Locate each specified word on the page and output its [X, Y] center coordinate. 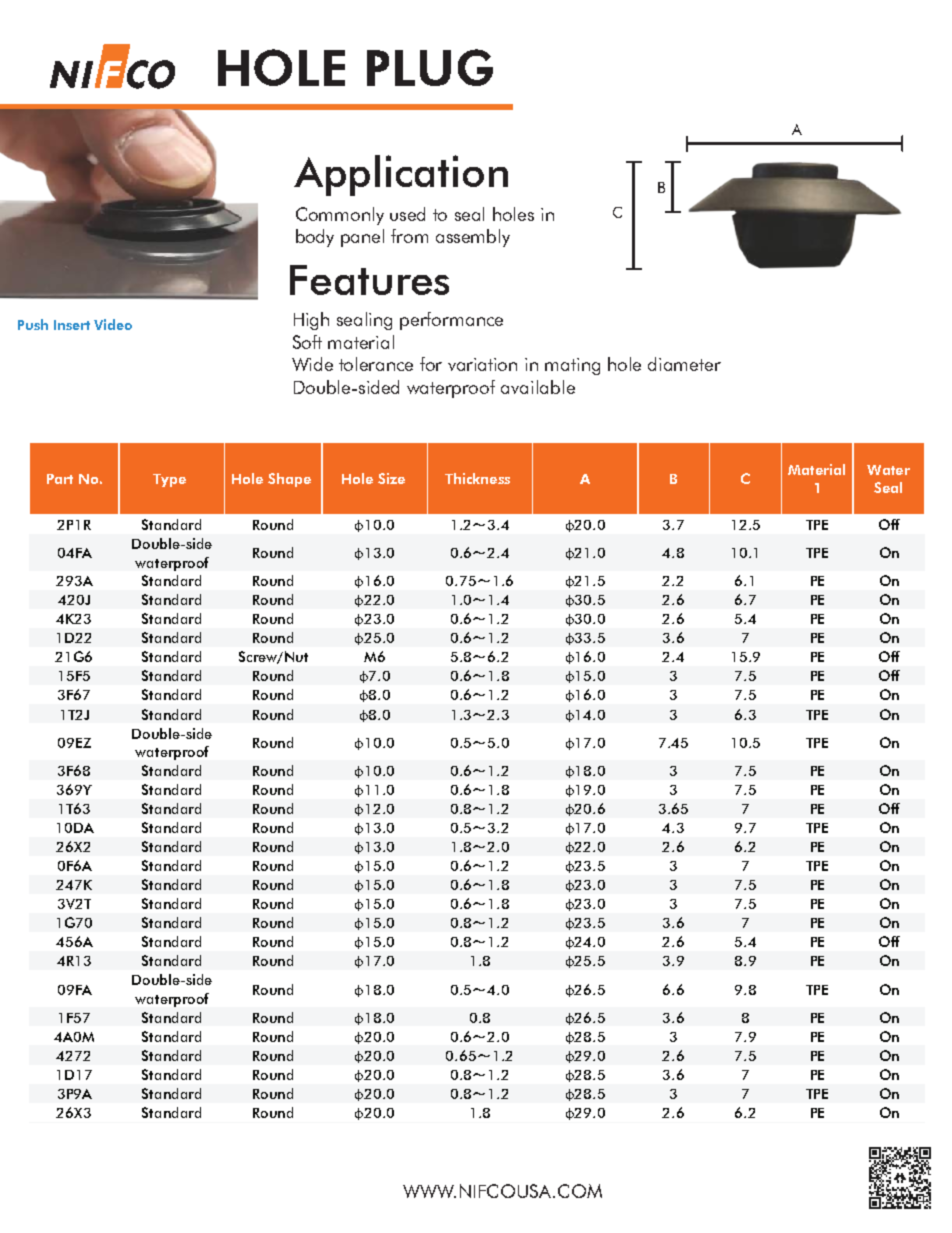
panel [362, 238]
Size [391, 478]
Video [113, 324]
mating [572, 366]
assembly [473, 238]
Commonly [340, 216]
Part [60, 479]
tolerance [376, 364]
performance [451, 321]
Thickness [477, 478]
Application [401, 175]
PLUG [430, 67]
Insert [72, 325]
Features [369, 280]
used [407, 214]
